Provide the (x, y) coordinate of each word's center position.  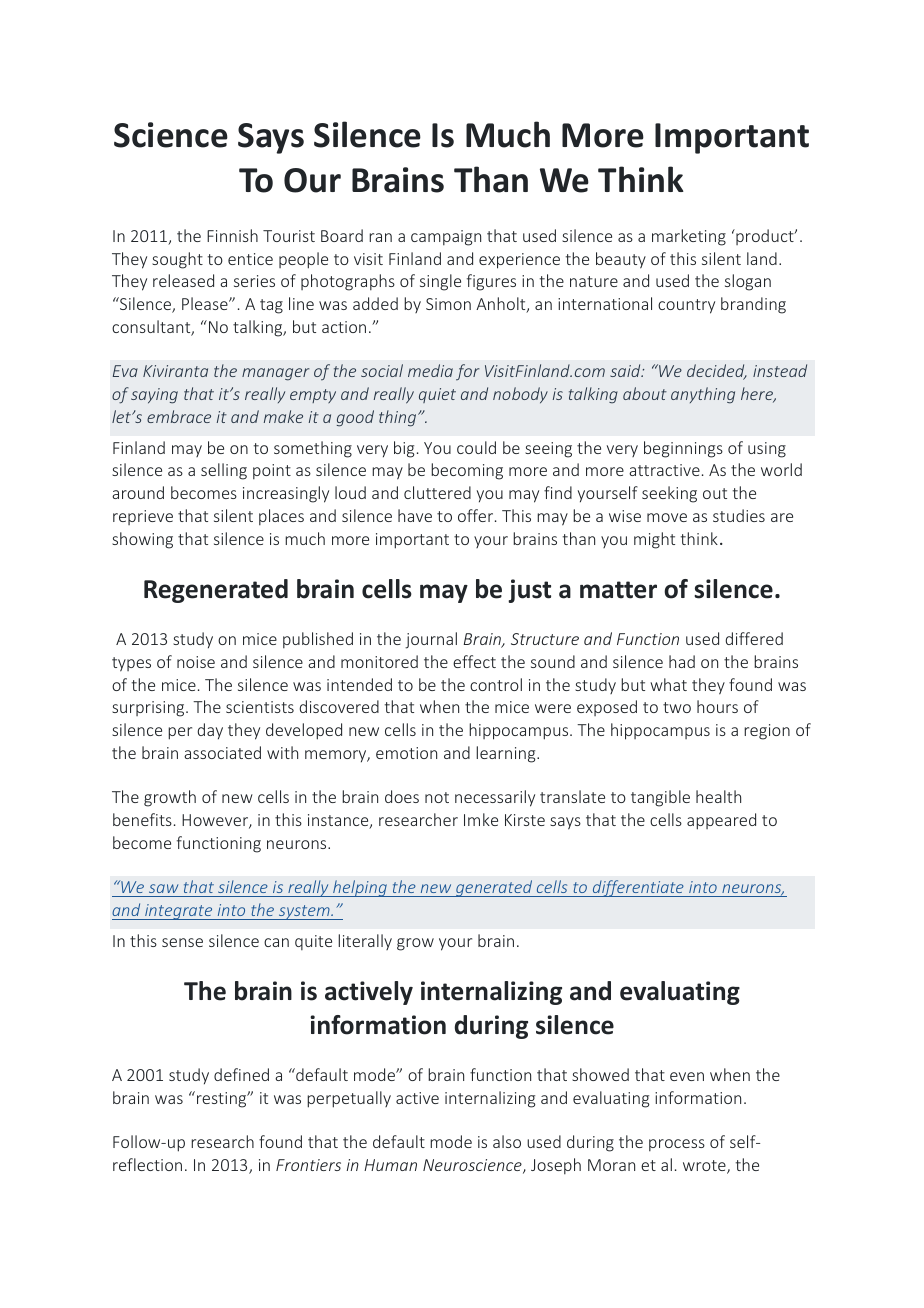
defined (241, 1074)
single (440, 282)
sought (177, 260)
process (677, 1145)
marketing (689, 237)
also (507, 1141)
